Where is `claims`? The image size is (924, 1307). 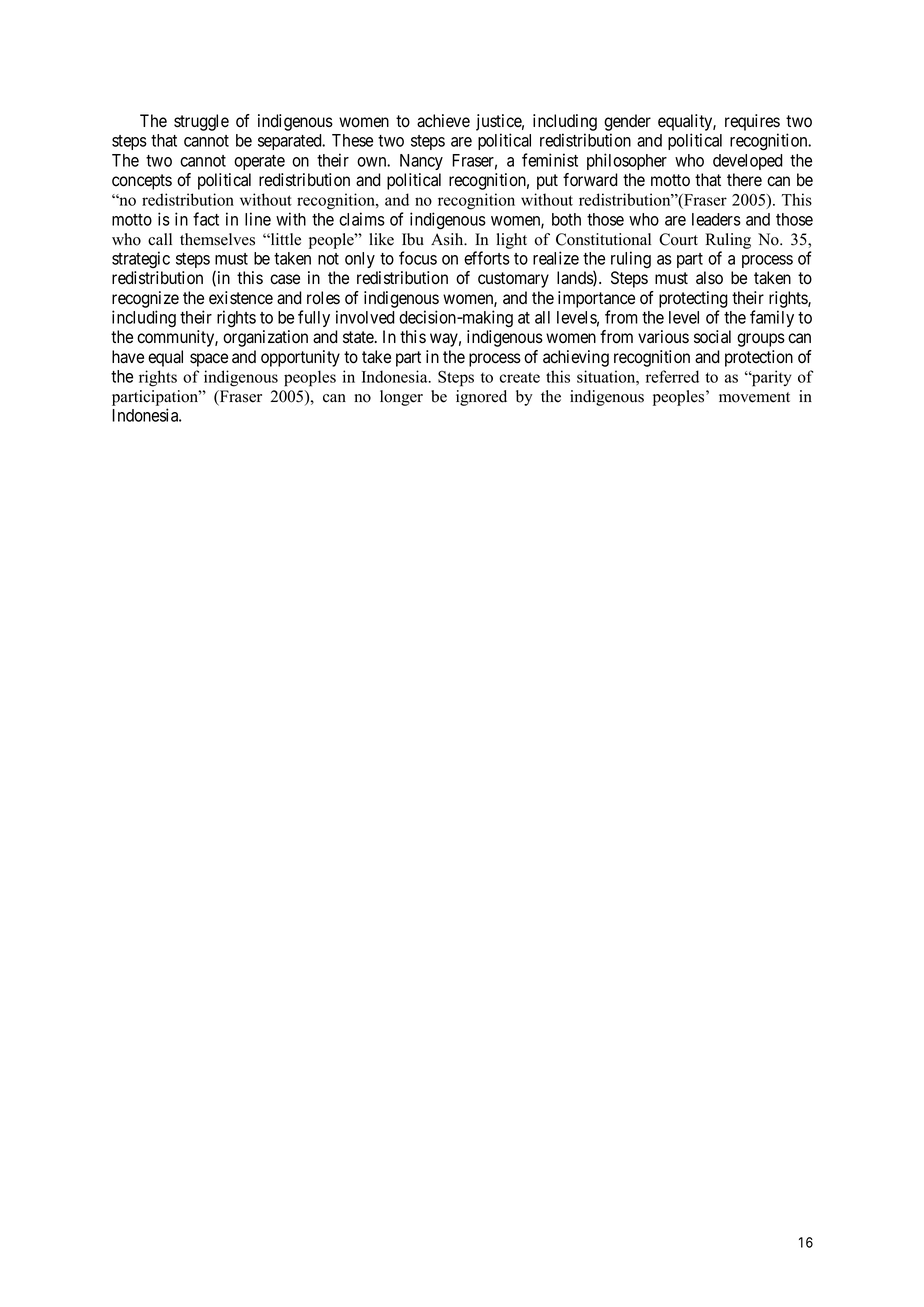
claims is located at coordinates (362, 219).
